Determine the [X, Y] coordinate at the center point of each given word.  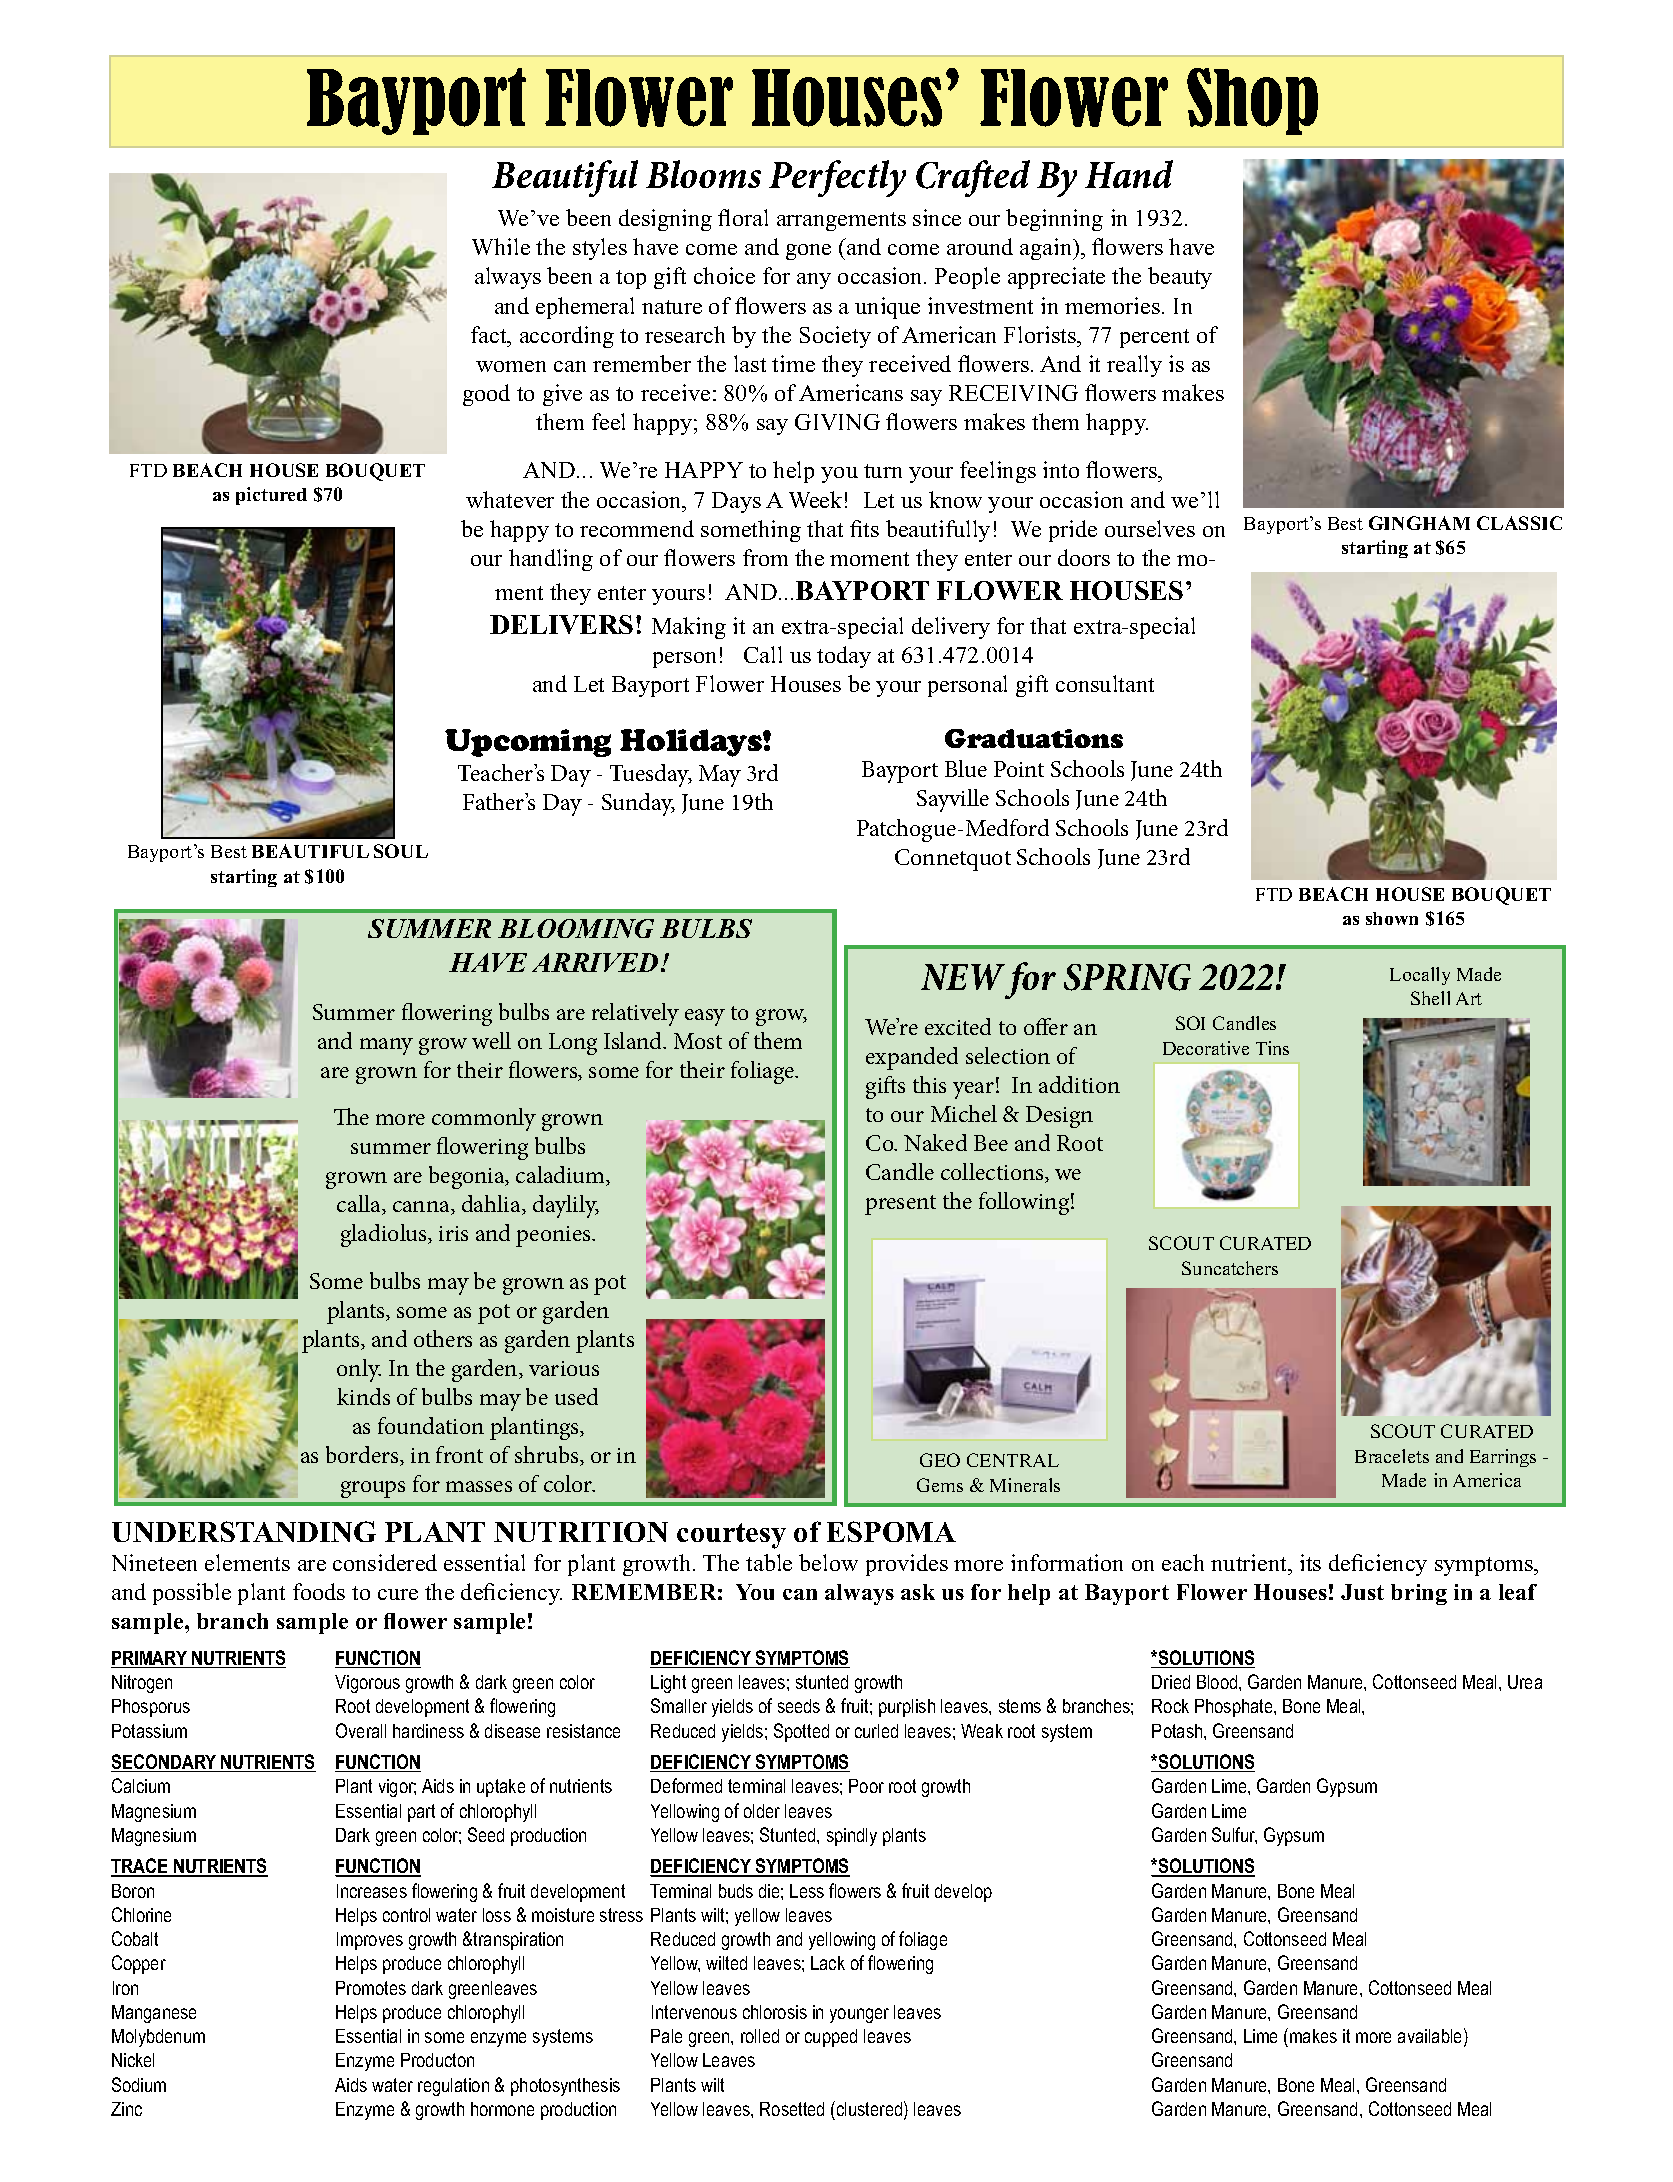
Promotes [371, 1988]
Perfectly [837, 178]
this [929, 1084]
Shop [1252, 101]
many [386, 1046]
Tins [1272, 1048]
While [501, 246]
